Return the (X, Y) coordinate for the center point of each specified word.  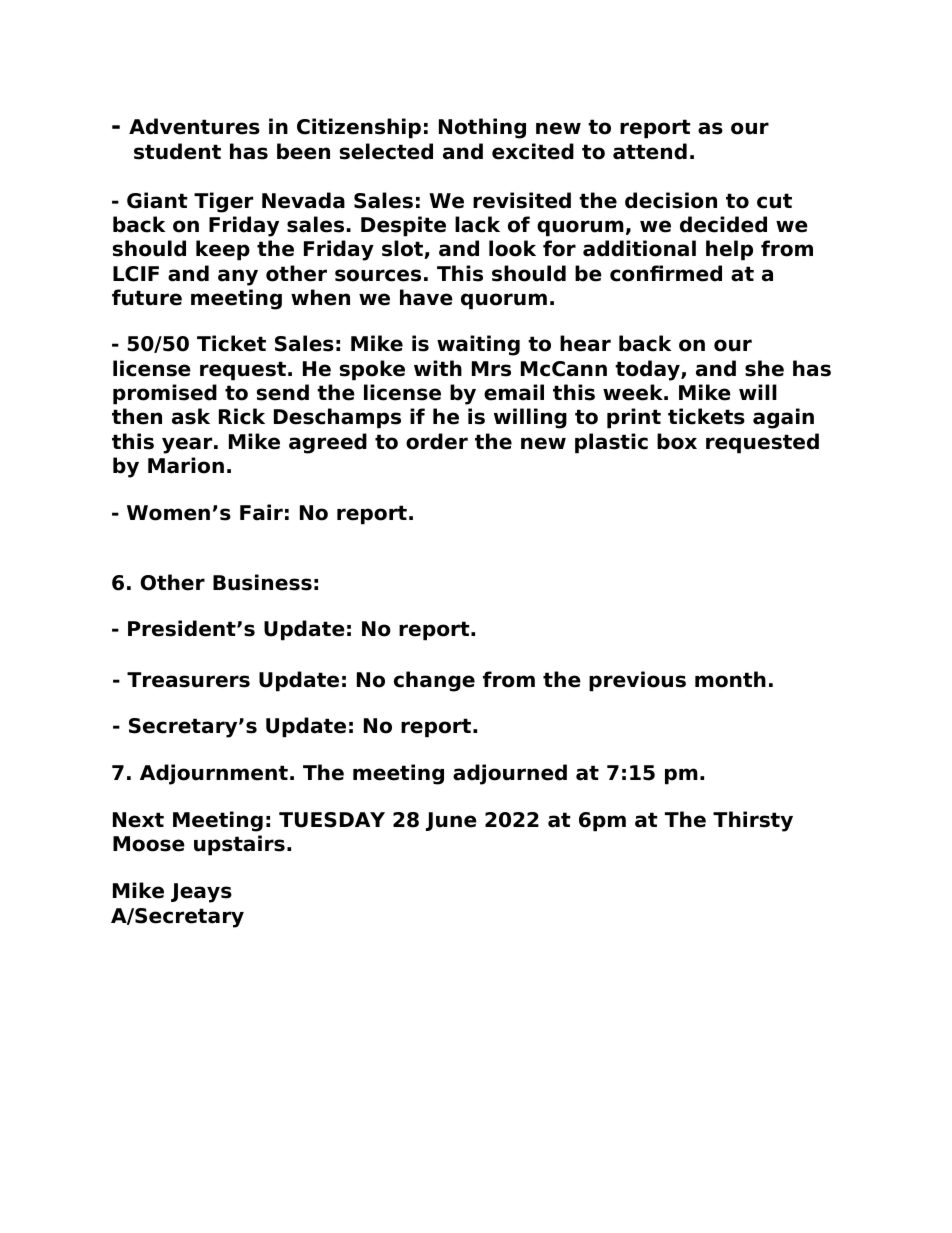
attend (650, 151)
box (677, 441)
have (426, 297)
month (730, 679)
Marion (186, 465)
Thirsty (753, 821)
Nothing (482, 128)
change (434, 681)
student (177, 151)
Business (262, 582)
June (451, 821)
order (437, 441)
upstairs (239, 845)
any (238, 277)
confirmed (666, 273)
